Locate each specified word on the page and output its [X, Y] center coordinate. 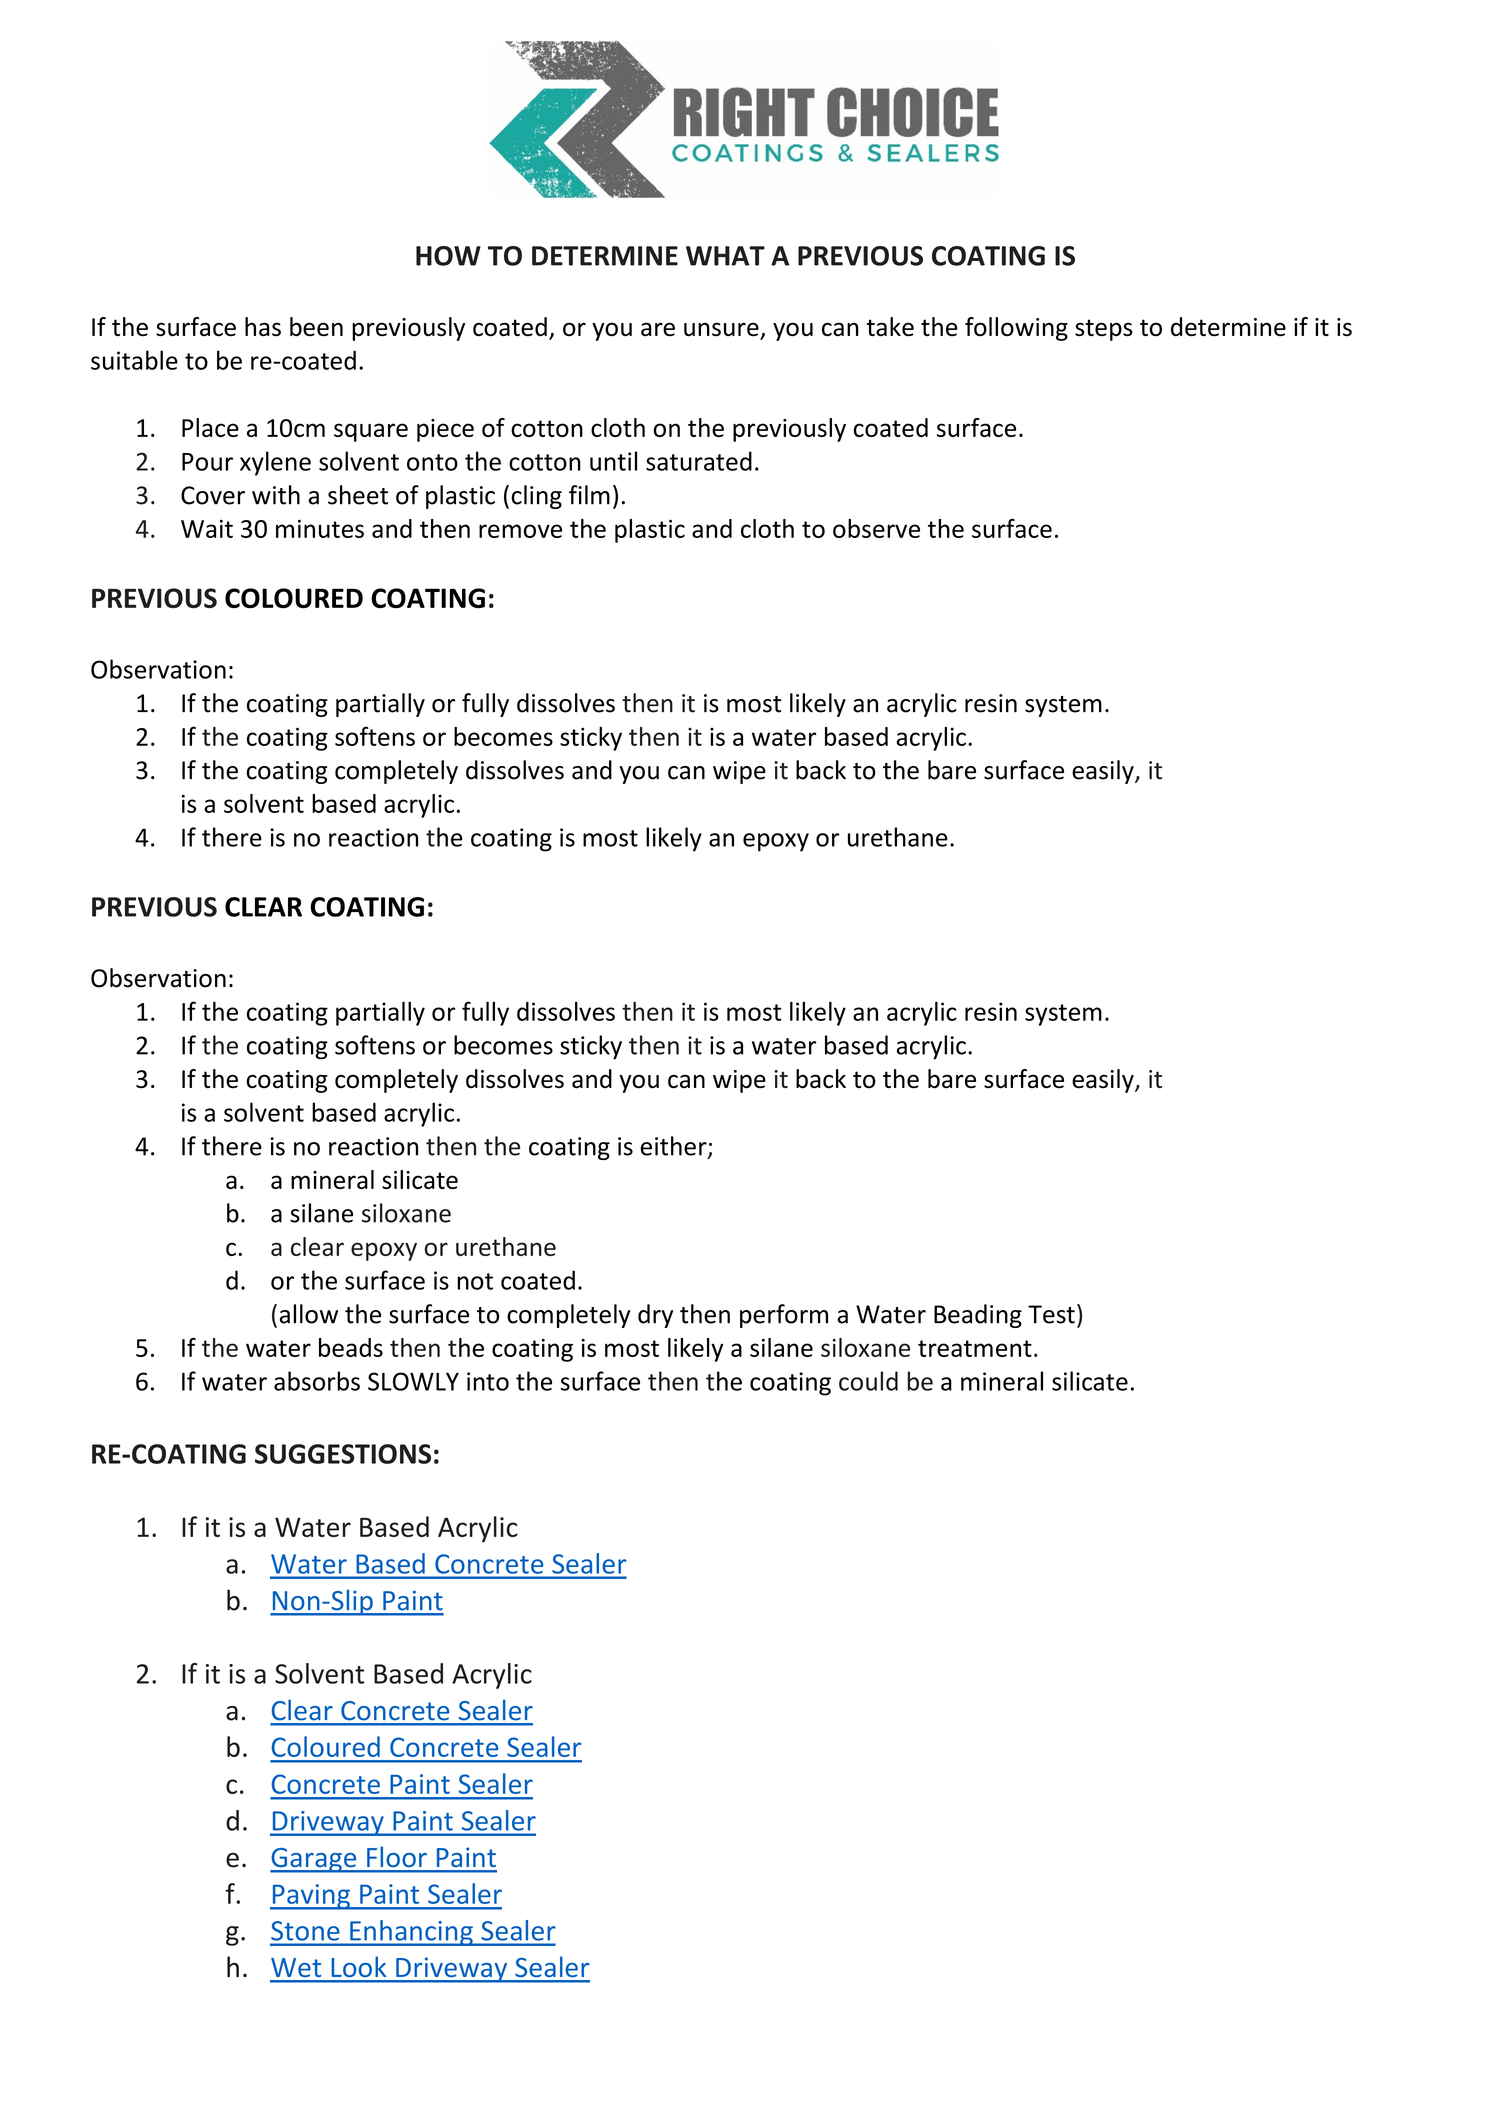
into [488, 1381]
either [674, 1147]
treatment [975, 1348]
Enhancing [411, 1933]
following [1016, 329]
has [263, 326]
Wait [207, 529]
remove [520, 531]
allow [308, 1314]
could [868, 1381]
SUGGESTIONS [343, 1454]
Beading [978, 1316]
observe [876, 528]
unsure [722, 330]
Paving [311, 1897]
